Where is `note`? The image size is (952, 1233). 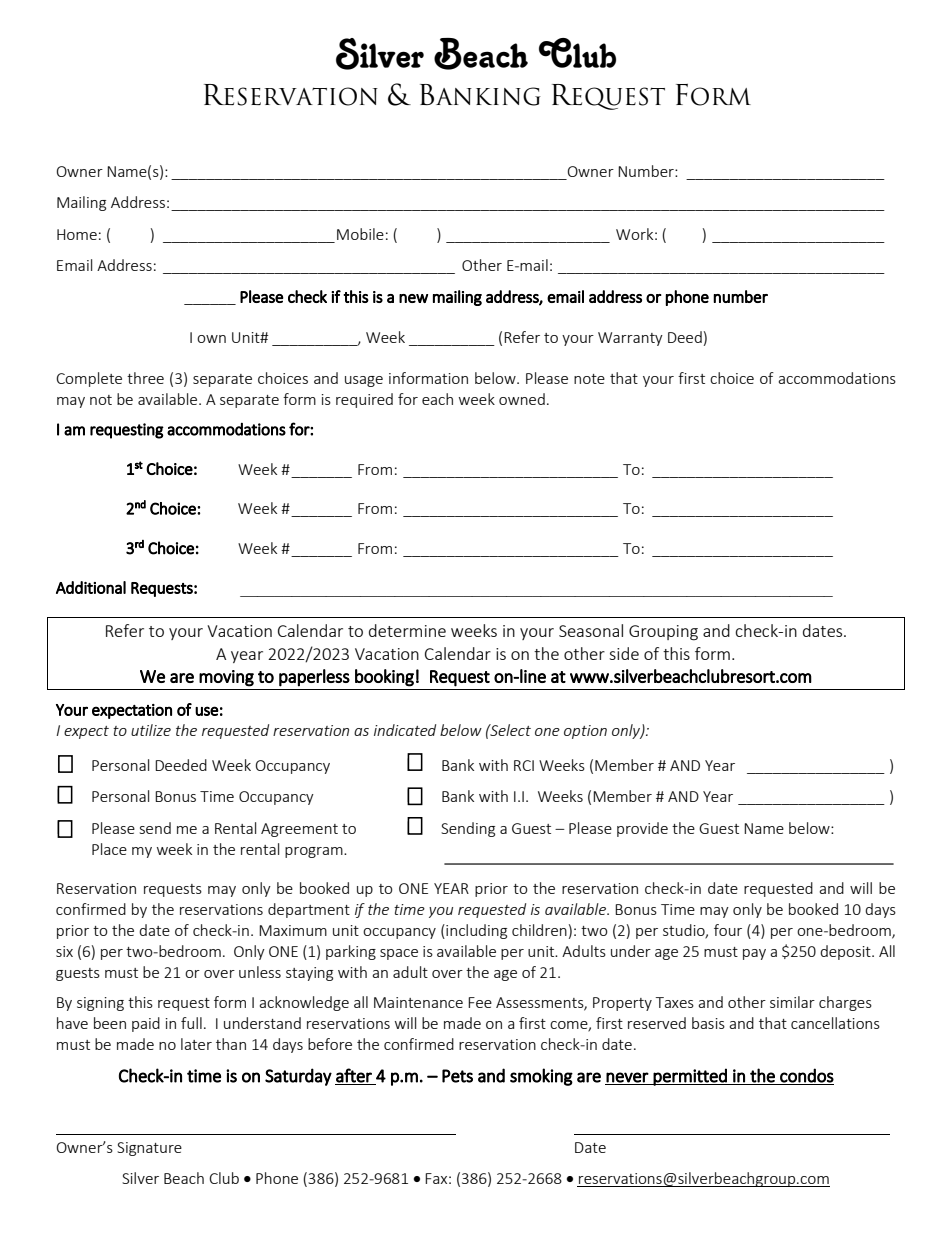 note is located at coordinates (589, 379).
